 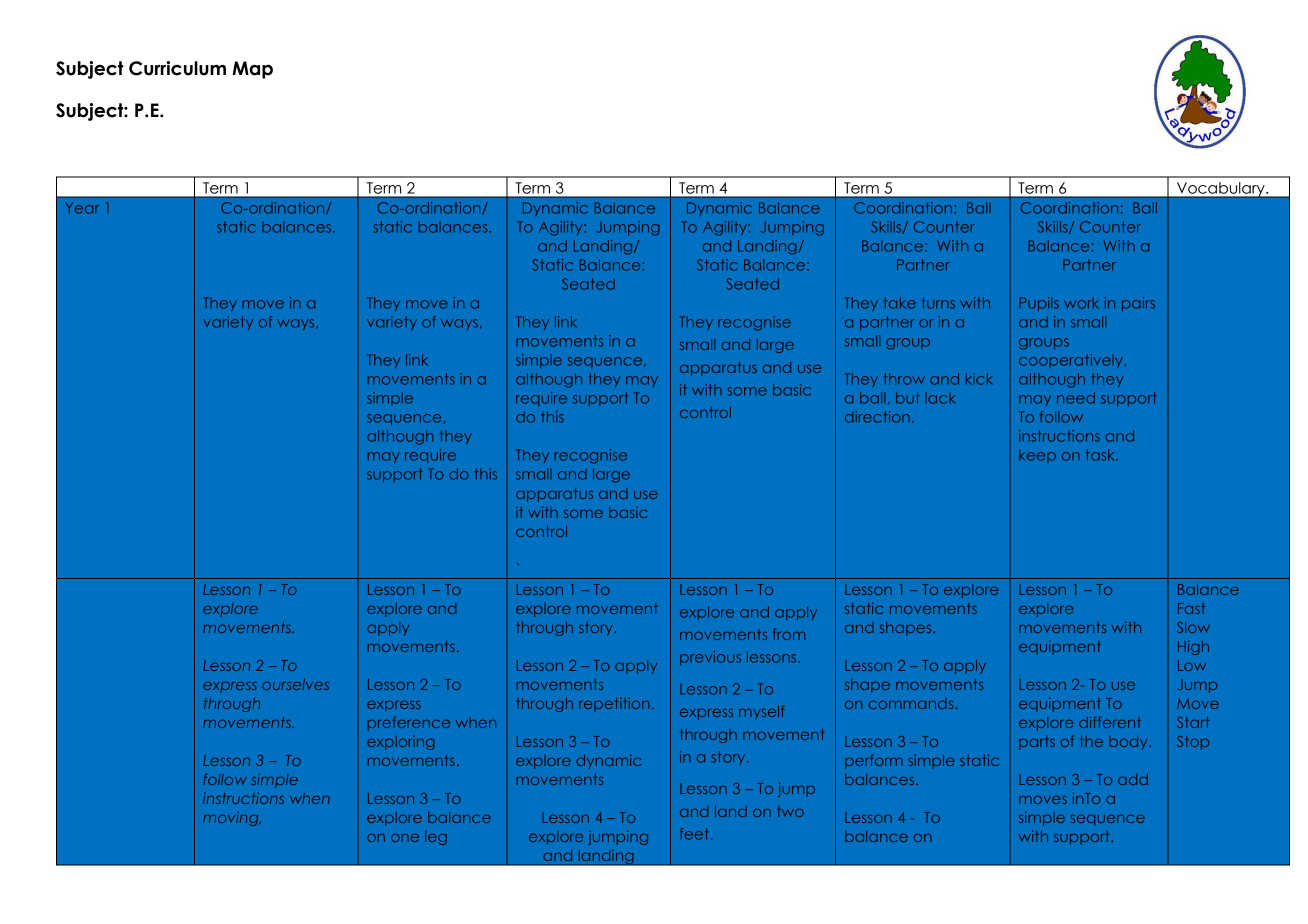 I want to click on moving, so click(x=232, y=819).
